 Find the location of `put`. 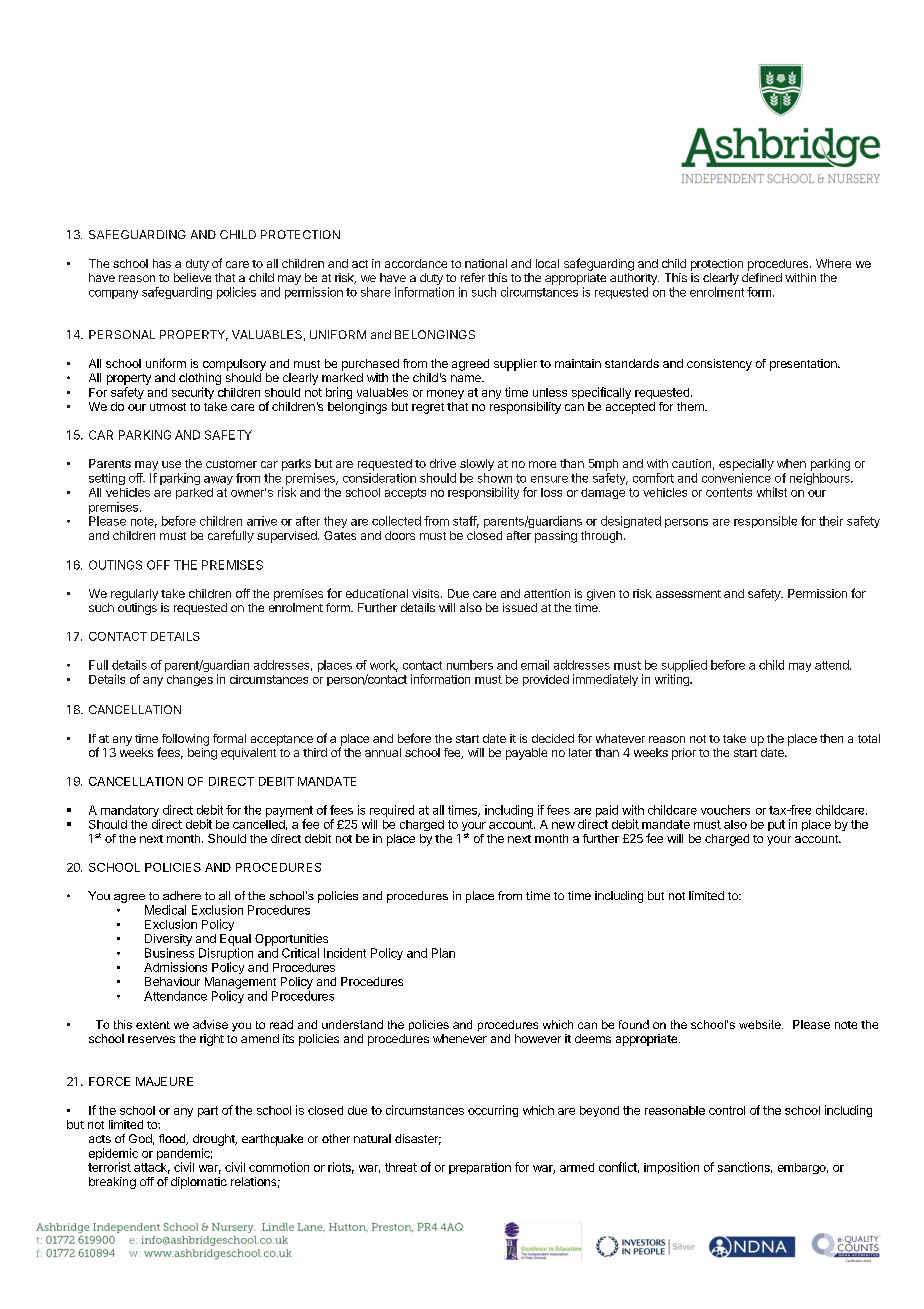

put is located at coordinates (776, 825).
